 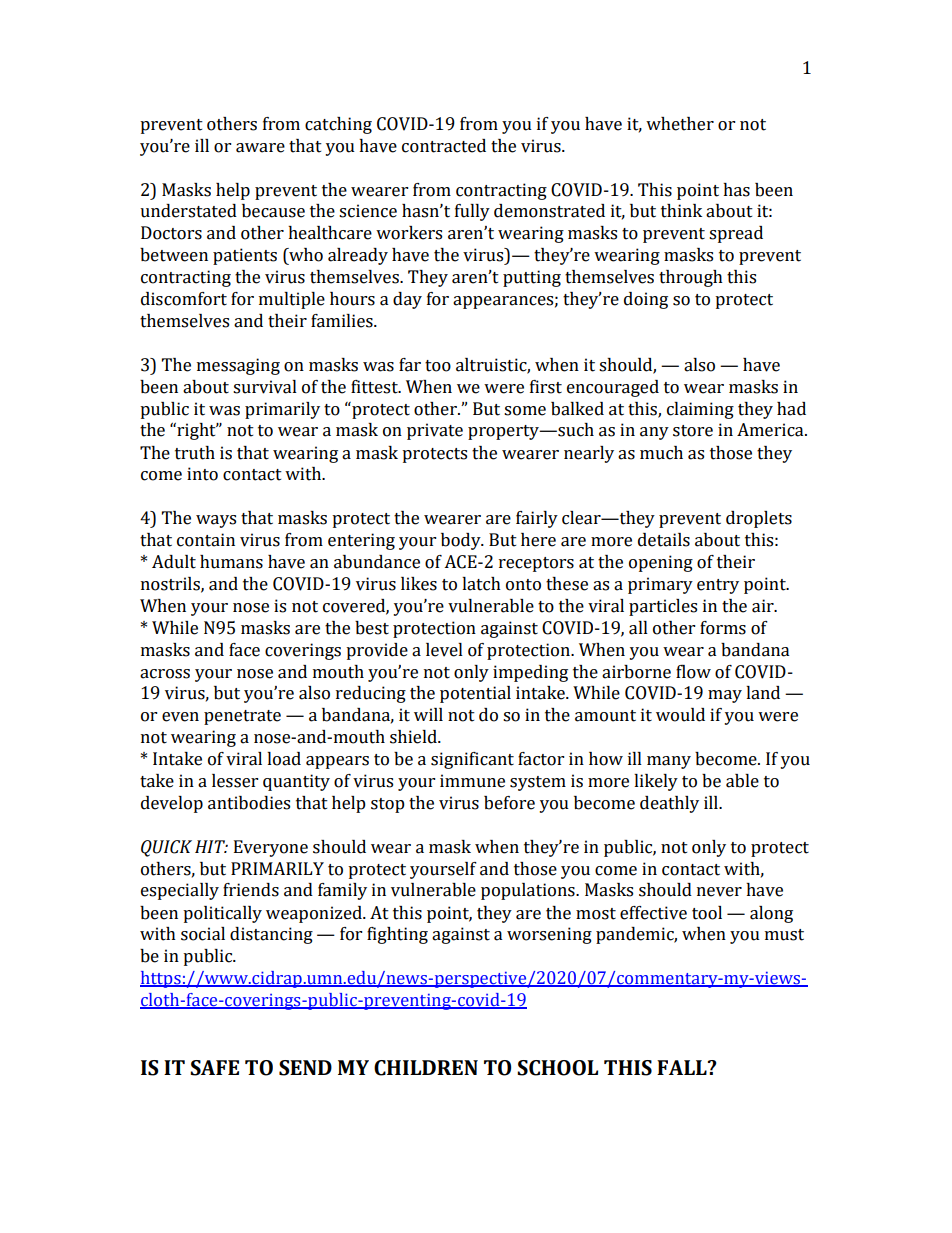 What do you see at coordinates (680, 124) in the image?
I see `whether` at bounding box center [680, 124].
